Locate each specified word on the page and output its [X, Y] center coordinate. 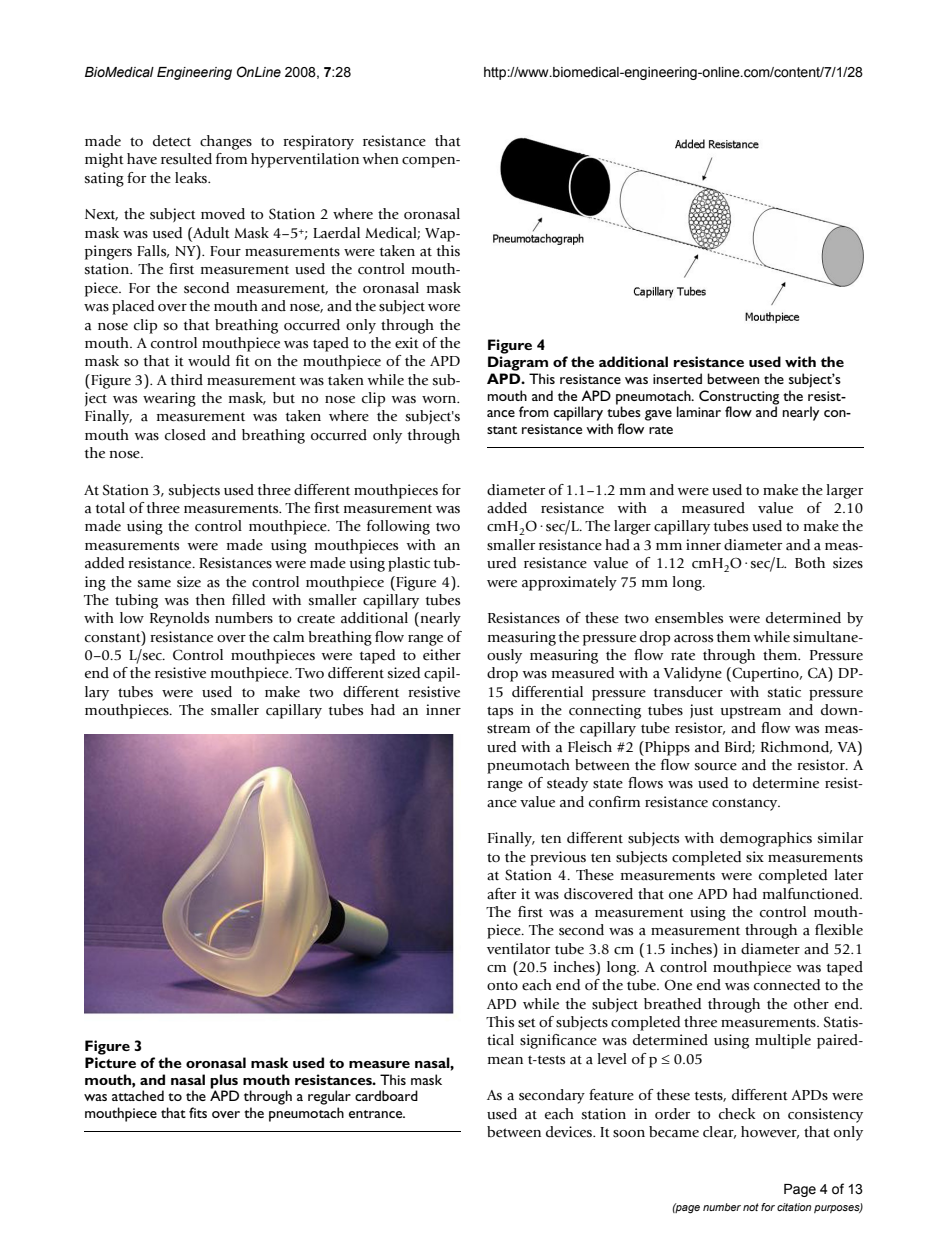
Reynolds [179, 619]
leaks [192, 178]
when [380, 158]
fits [198, 1112]
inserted [677, 378]
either [442, 655]
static [784, 692]
